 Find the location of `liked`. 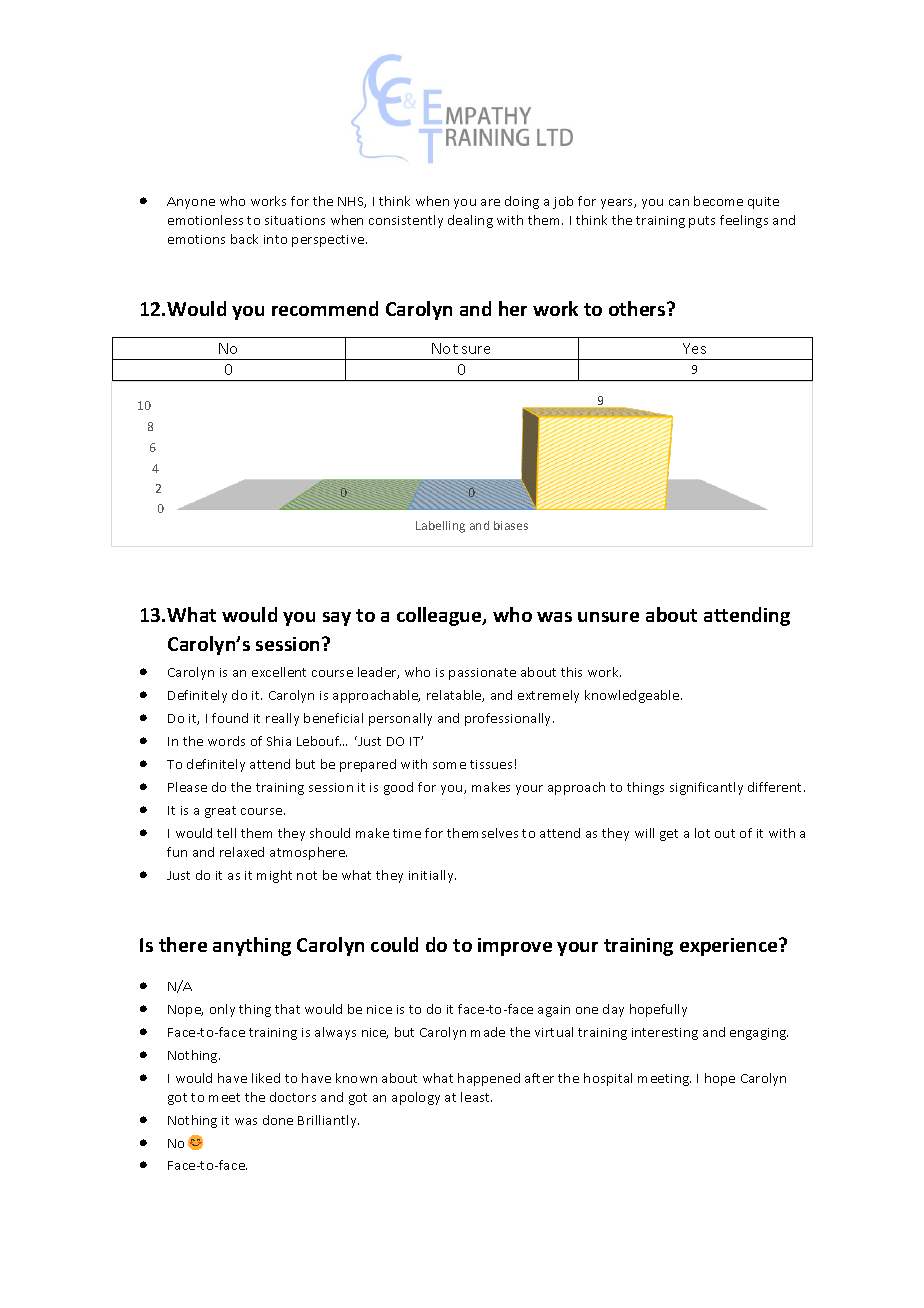

liked is located at coordinates (266, 1078).
